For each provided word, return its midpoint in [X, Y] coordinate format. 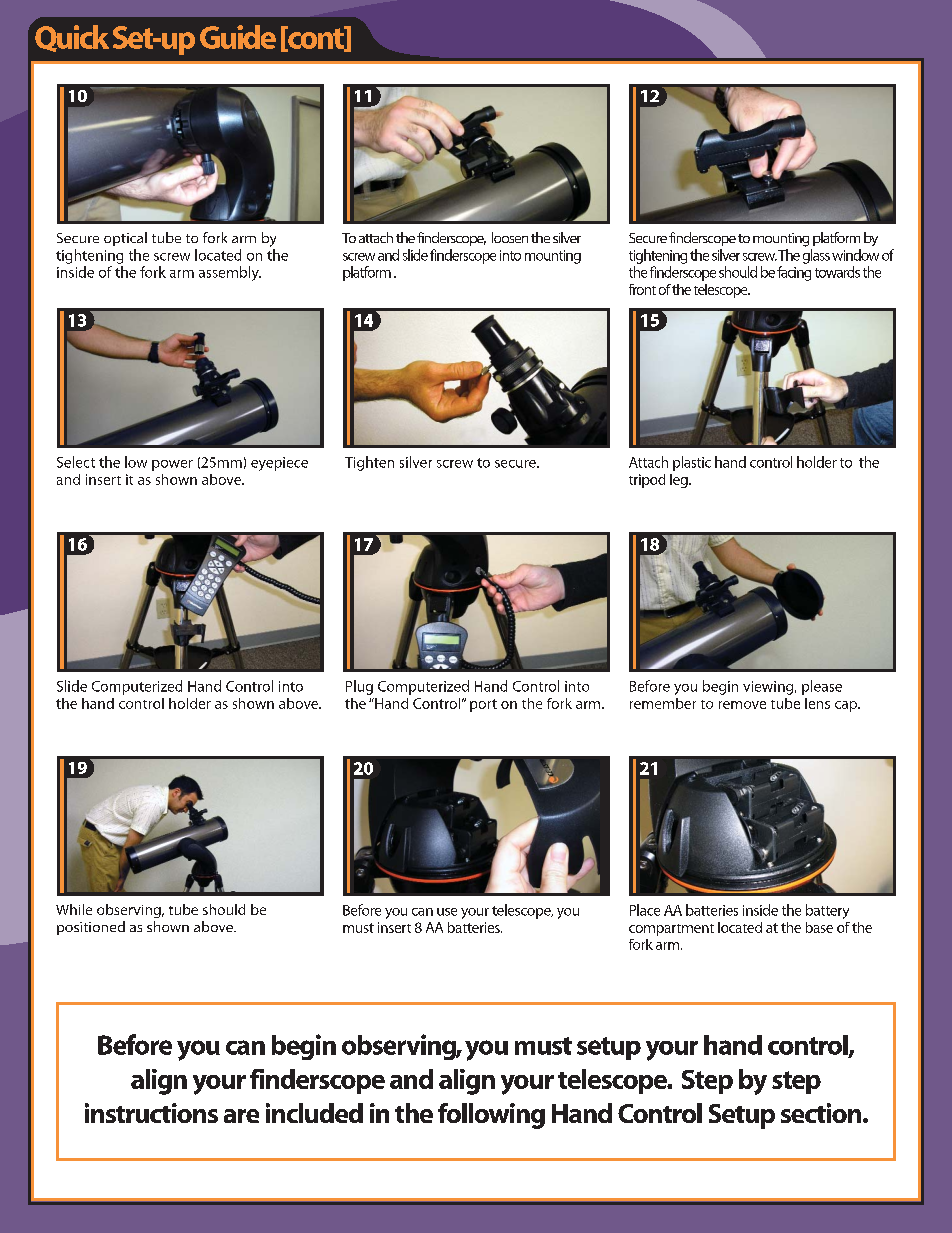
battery [827, 911]
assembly [230, 273]
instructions [151, 1113]
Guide [238, 37]
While [74, 909]
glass [816, 256]
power [172, 465]
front [642, 289]
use [447, 912]
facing [794, 273]
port [483, 705]
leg [680, 481]
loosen [510, 237]
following [491, 1116]
